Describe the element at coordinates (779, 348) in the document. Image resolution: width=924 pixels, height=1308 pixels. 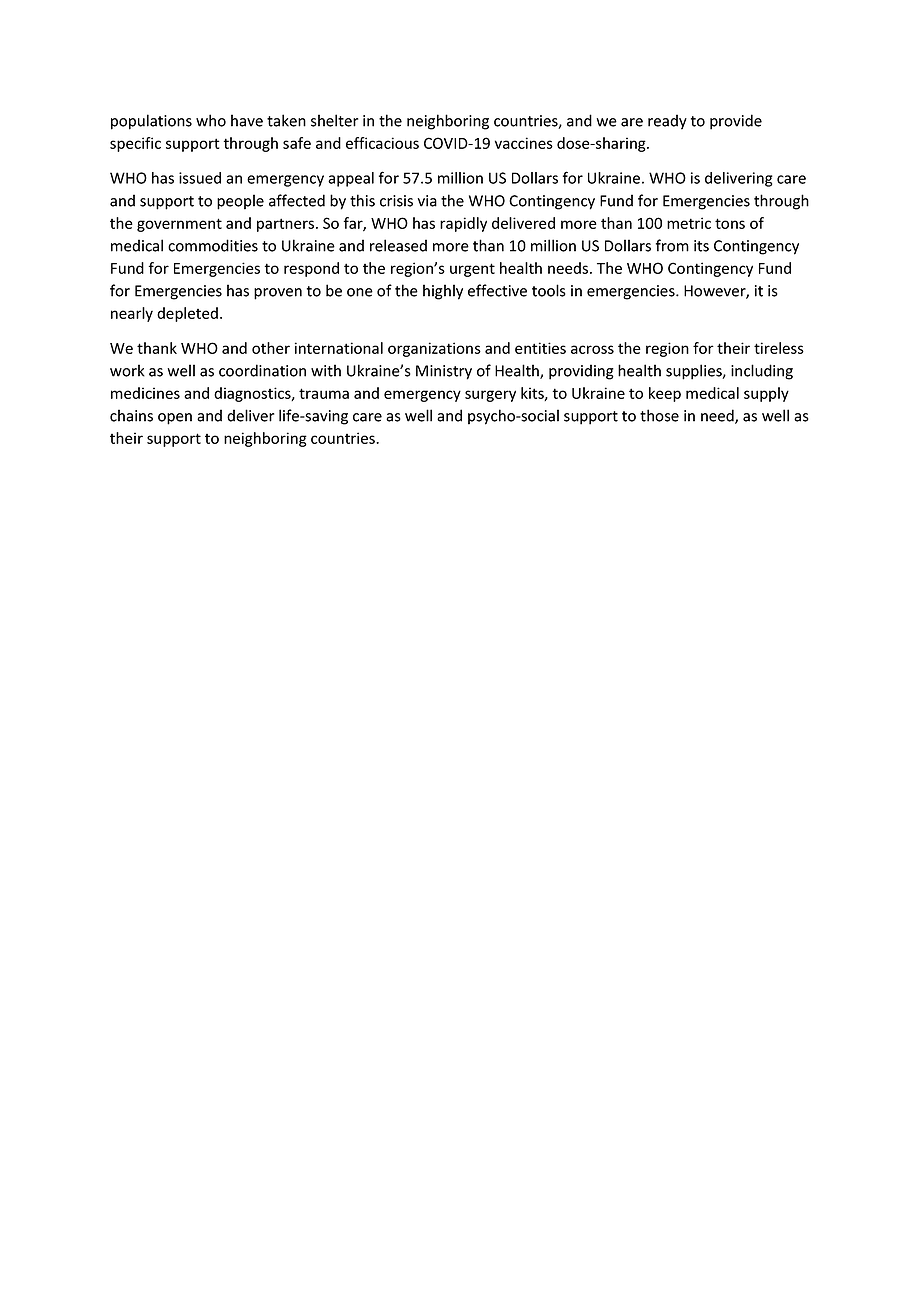
I see `tireless` at that location.
